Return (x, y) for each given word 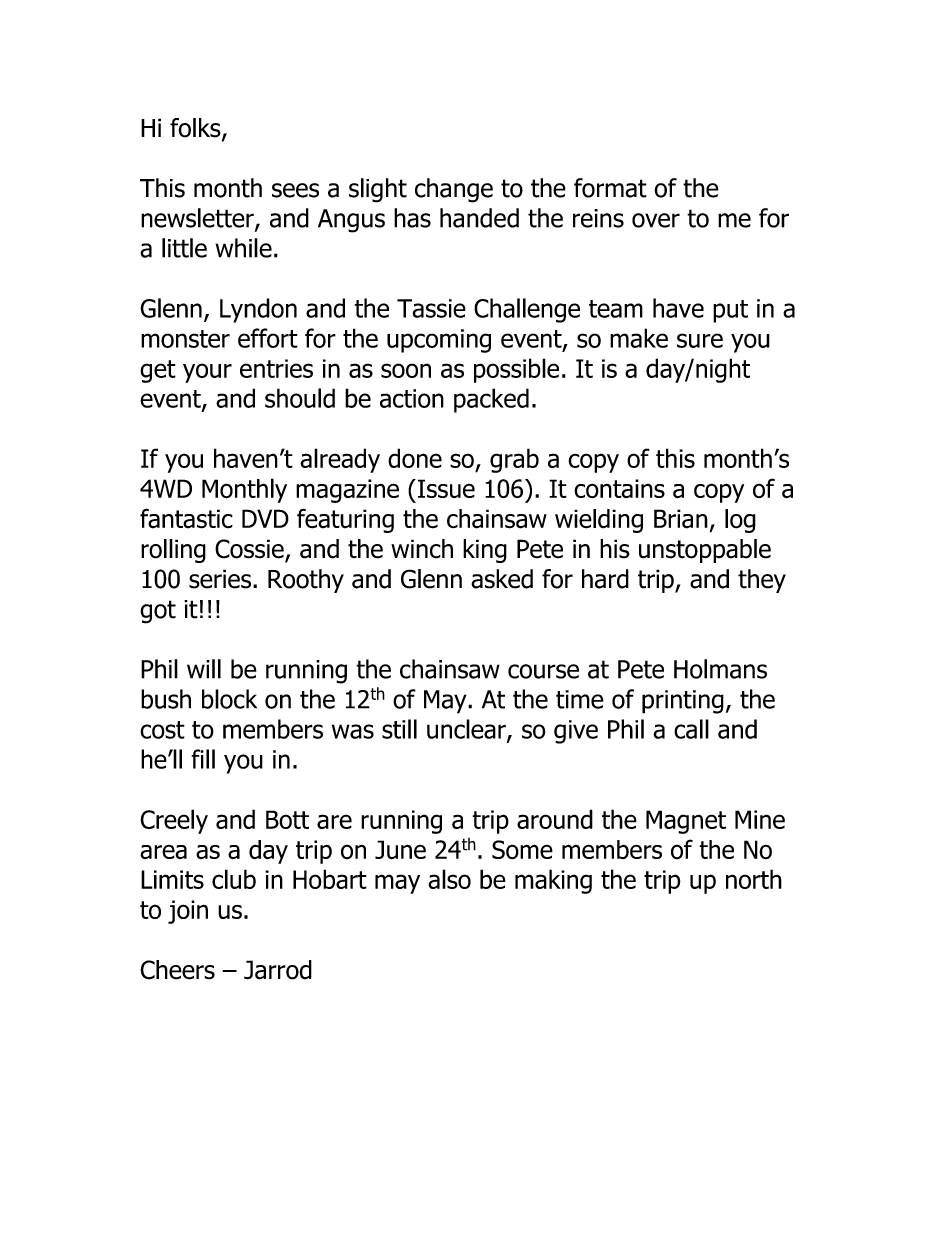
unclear (467, 730)
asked (502, 579)
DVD (265, 518)
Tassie (431, 308)
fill (203, 759)
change (454, 190)
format (610, 188)
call (691, 729)
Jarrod (278, 970)
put (730, 311)
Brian (681, 519)
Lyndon (258, 310)
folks (196, 129)
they (762, 581)
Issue (446, 488)
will (204, 669)
